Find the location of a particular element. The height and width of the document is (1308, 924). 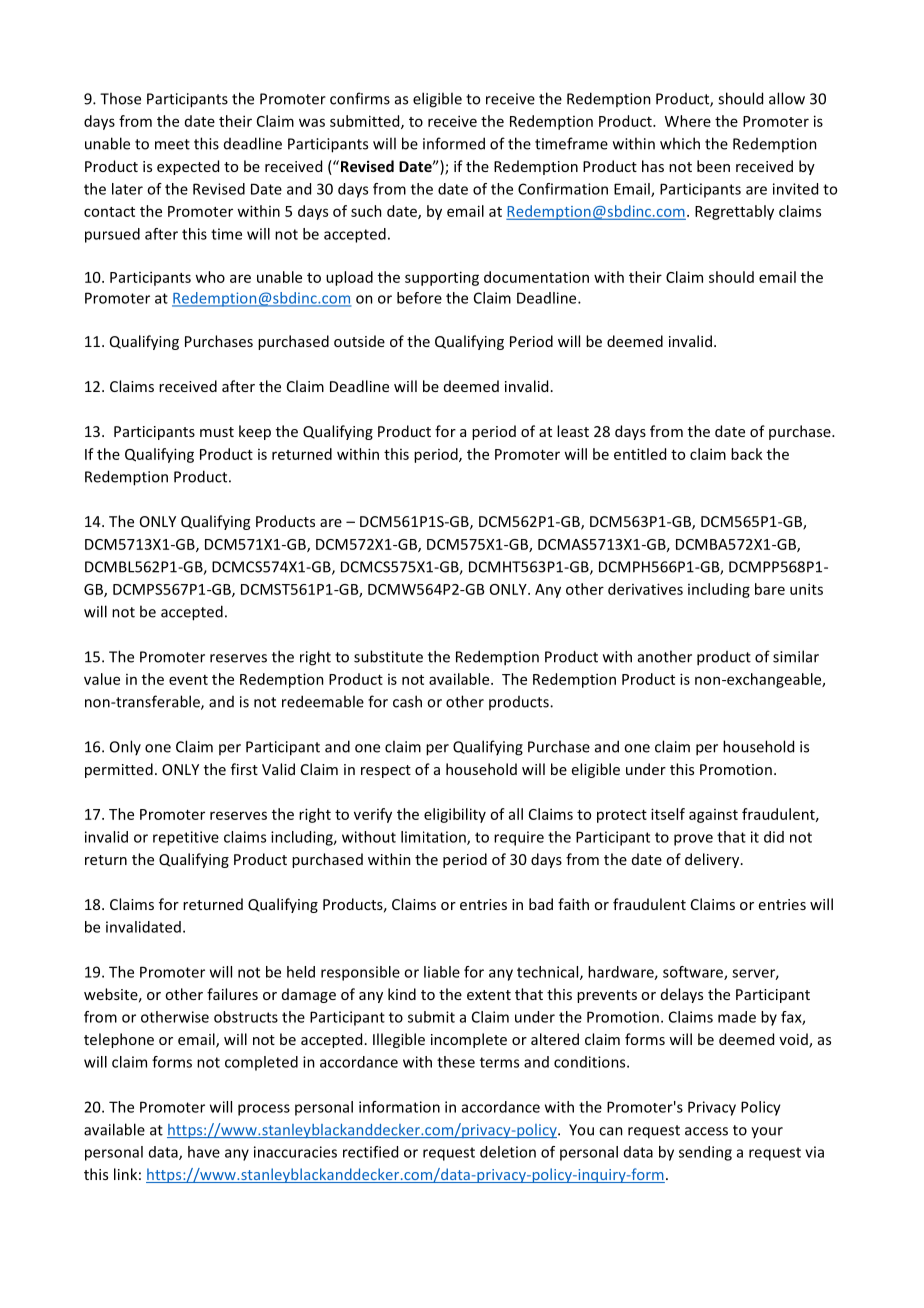

meet is located at coordinates (172, 144).
